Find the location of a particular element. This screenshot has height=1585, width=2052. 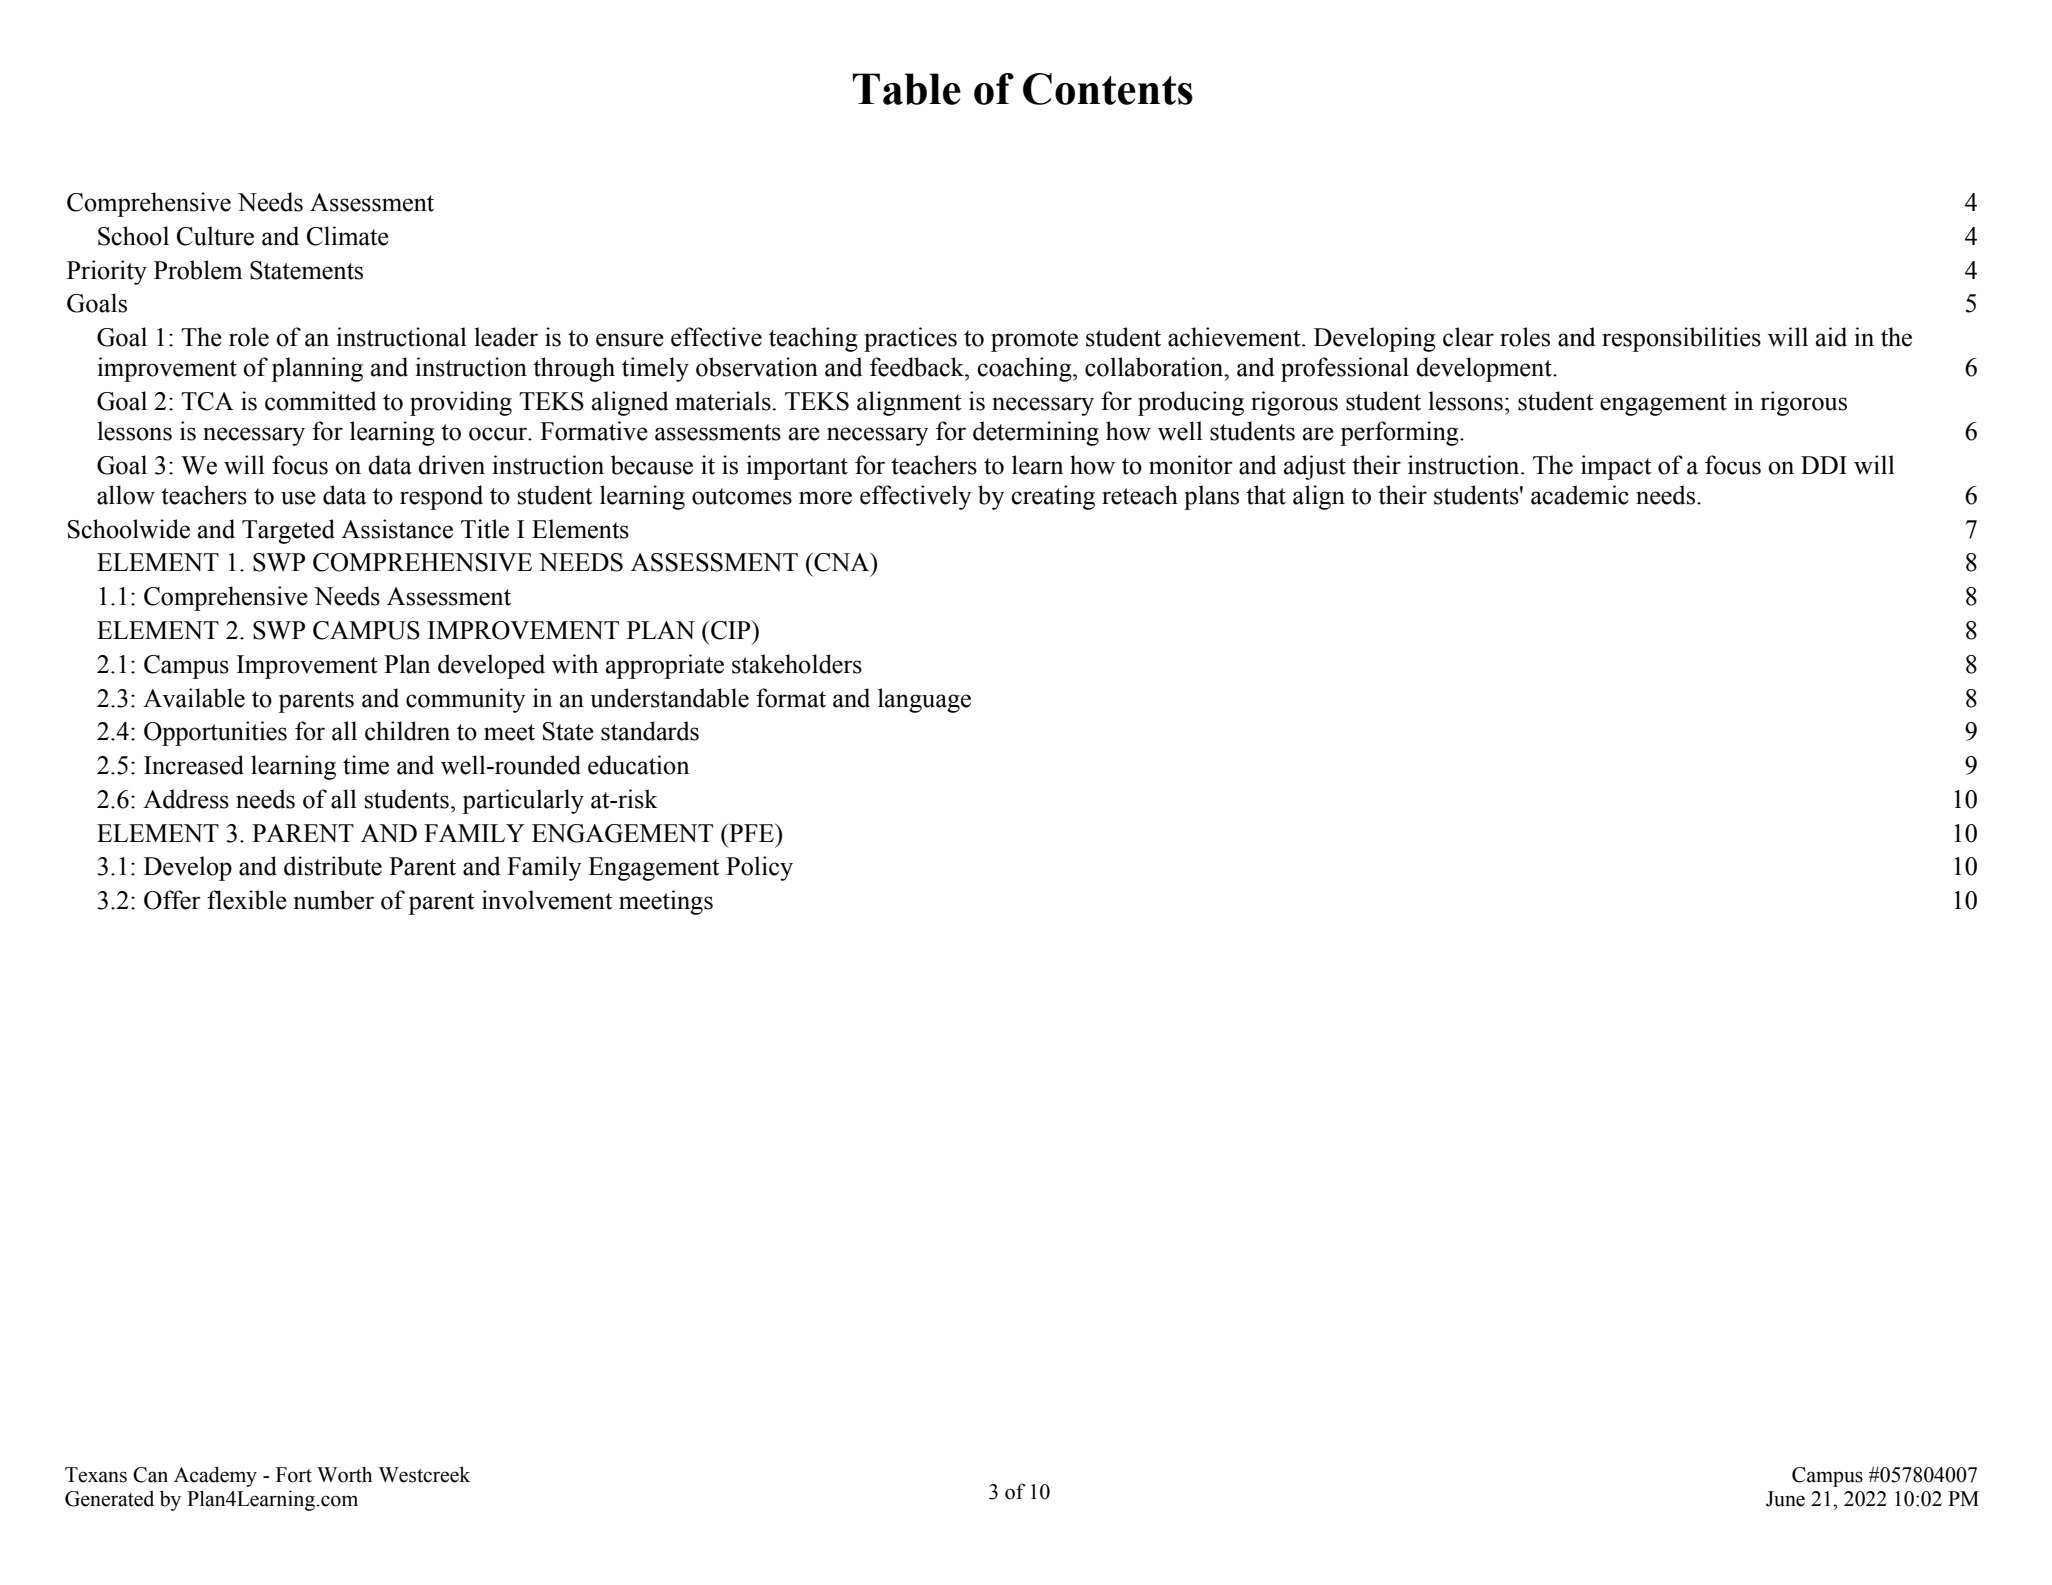

determining is located at coordinates (1036, 433).
